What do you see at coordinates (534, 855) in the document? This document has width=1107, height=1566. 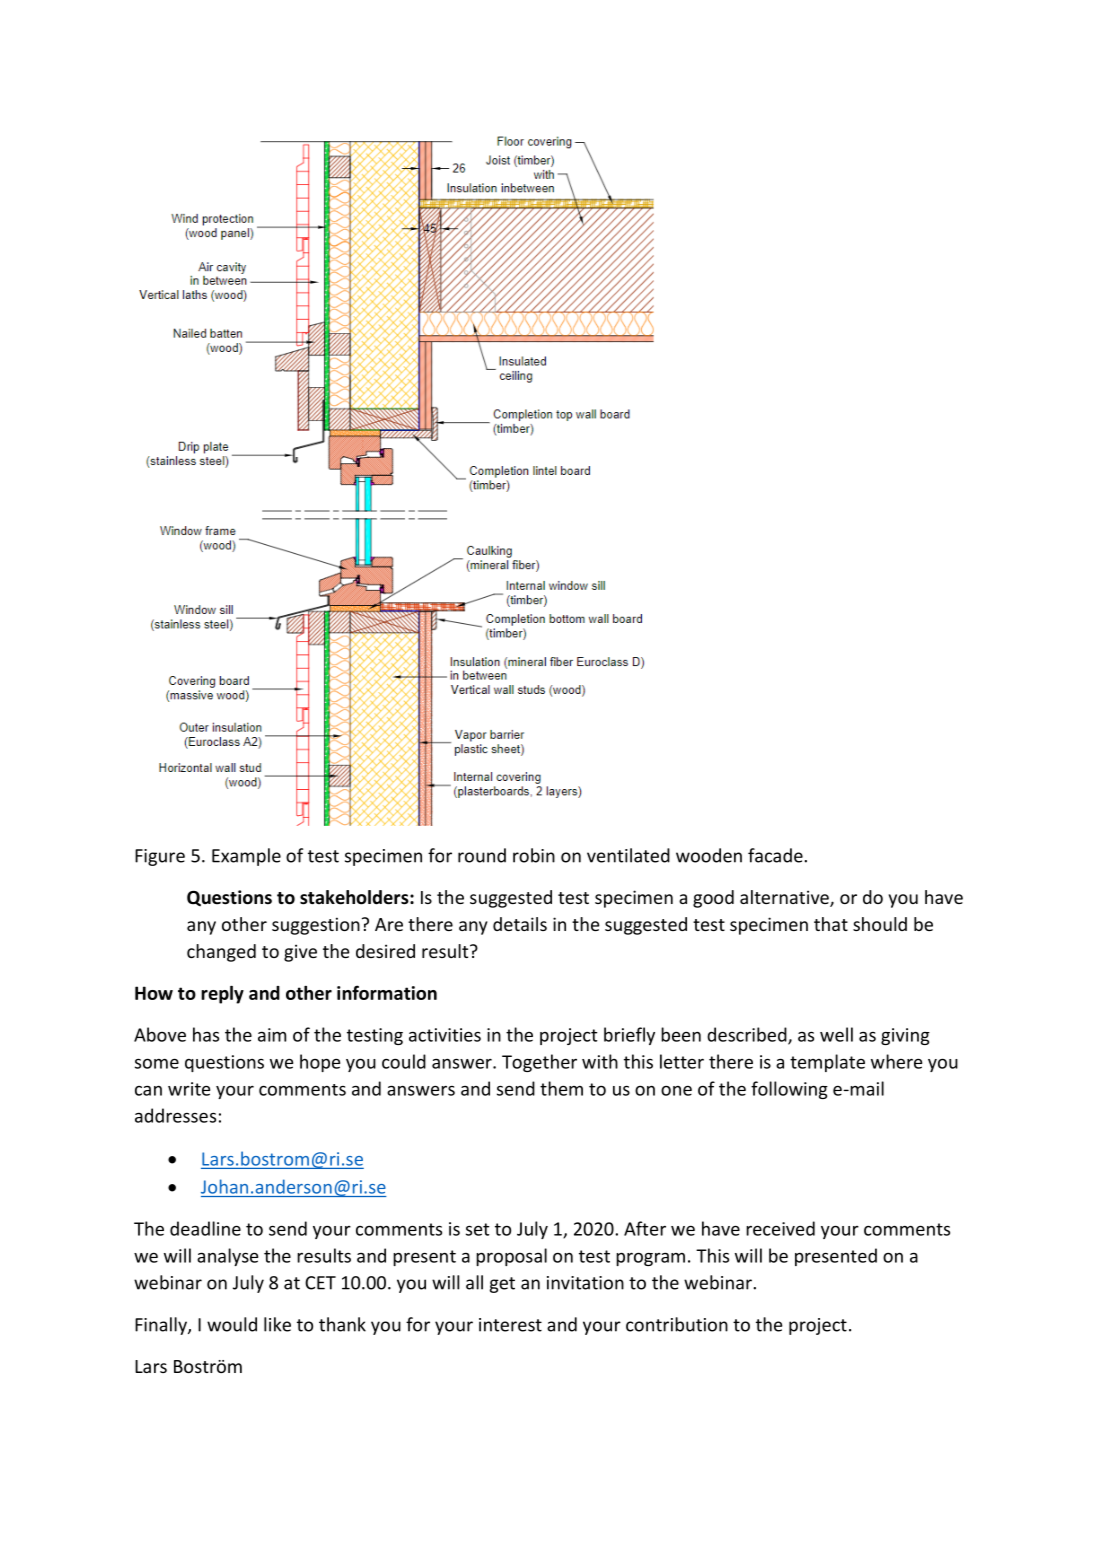 I see `robin` at bounding box center [534, 855].
